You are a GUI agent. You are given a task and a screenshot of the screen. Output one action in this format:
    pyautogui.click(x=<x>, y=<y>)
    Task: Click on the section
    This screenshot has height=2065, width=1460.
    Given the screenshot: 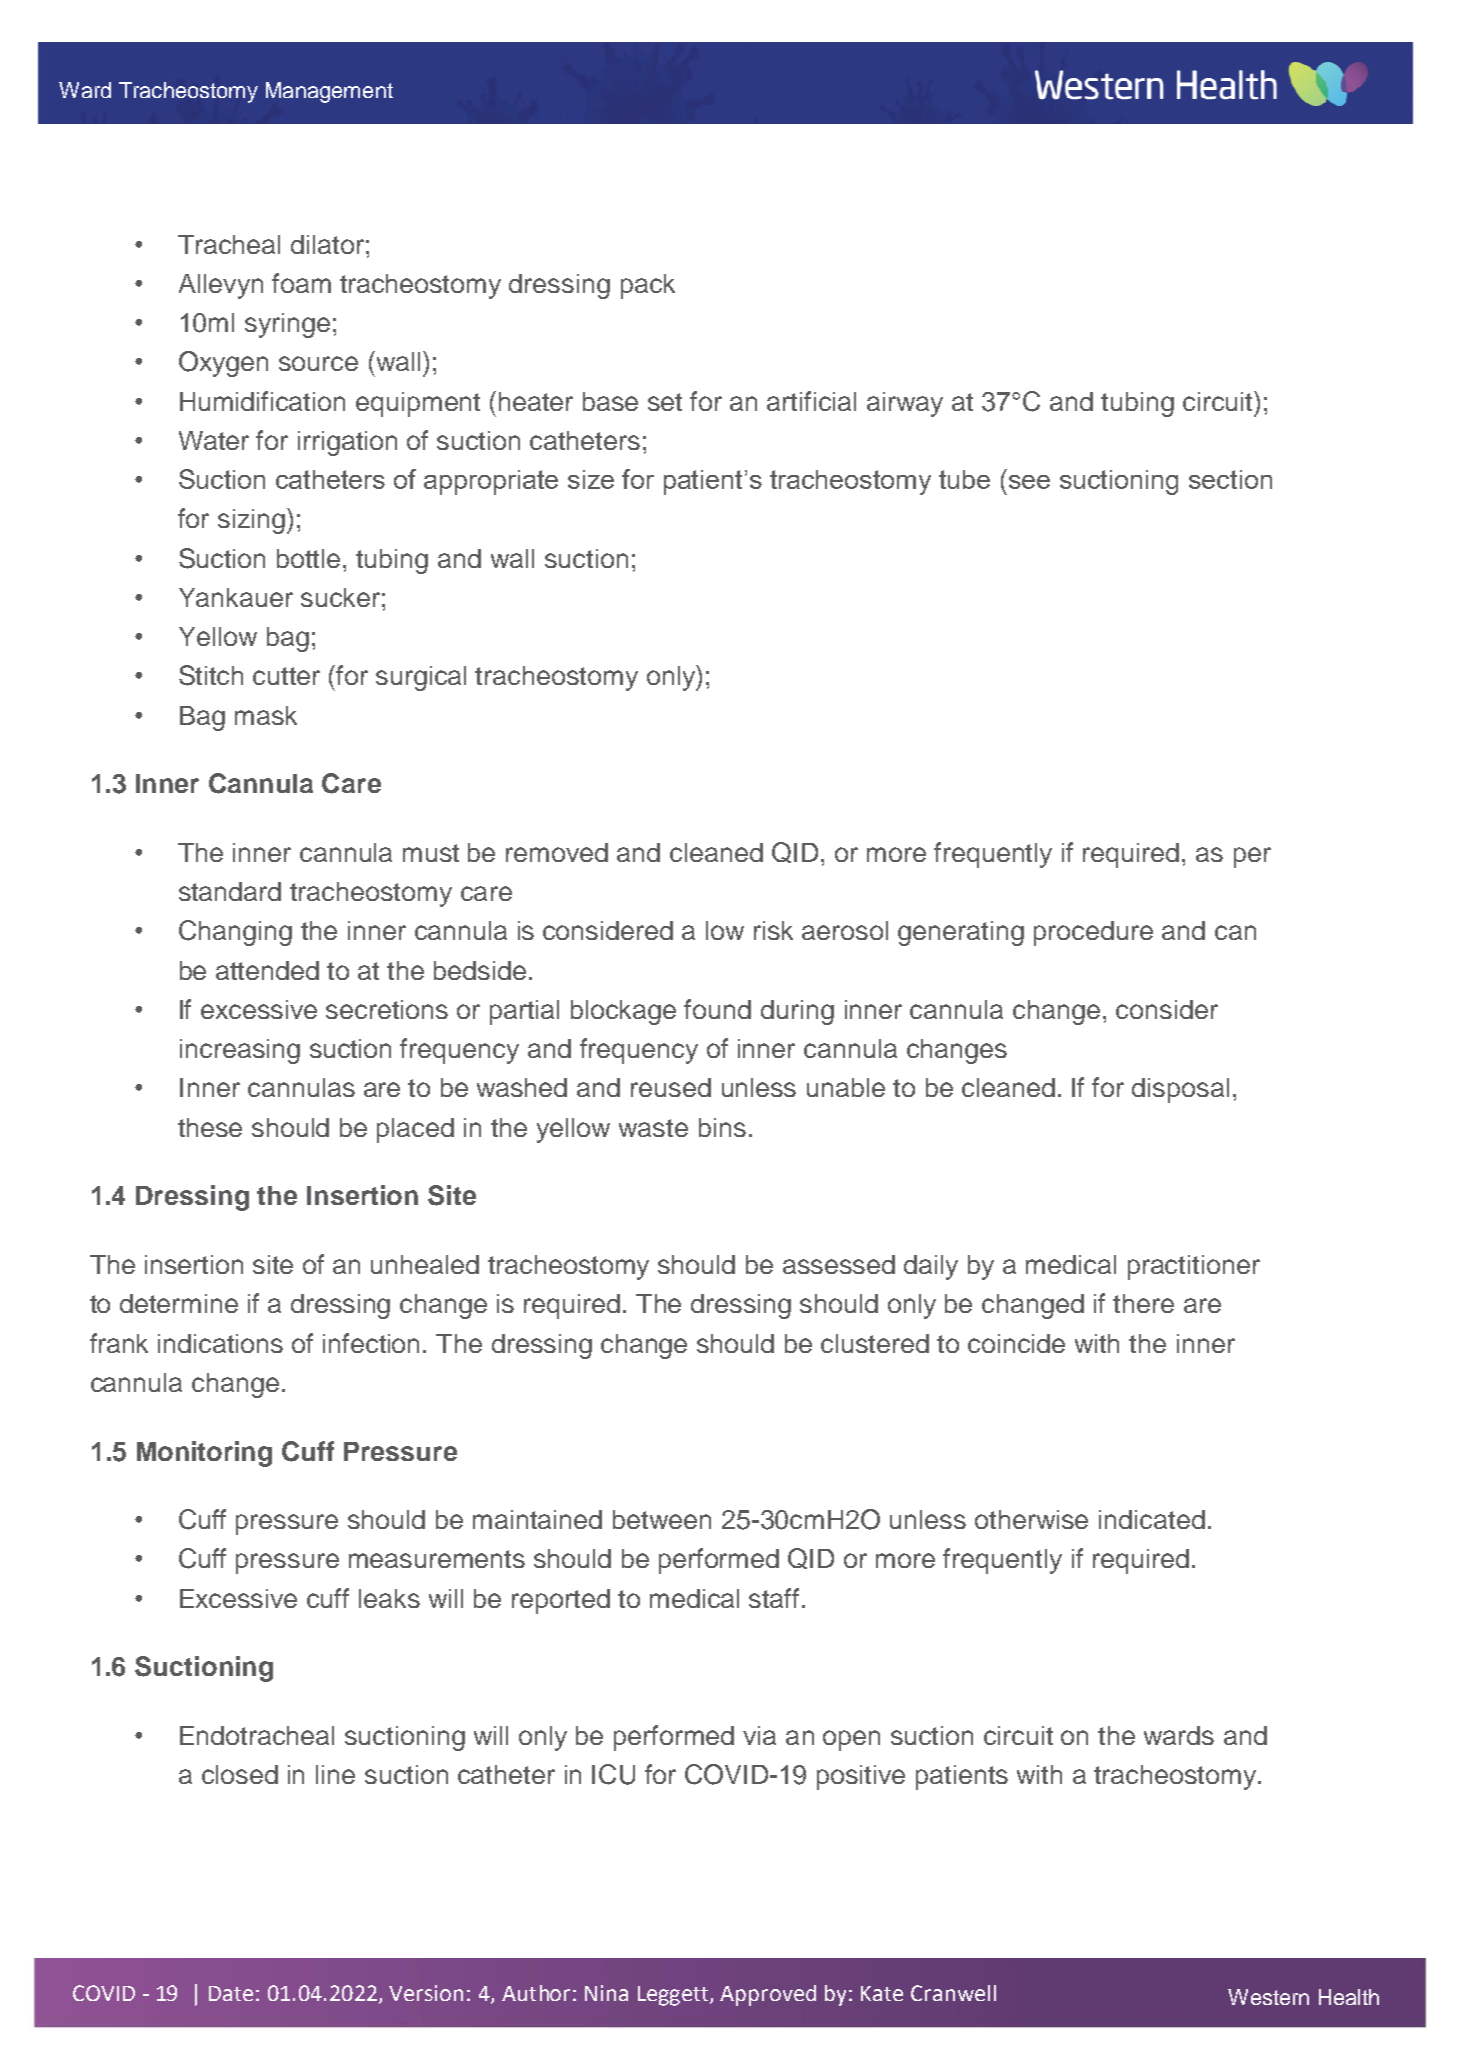 What is the action you would take?
    pyautogui.click(x=1230, y=479)
